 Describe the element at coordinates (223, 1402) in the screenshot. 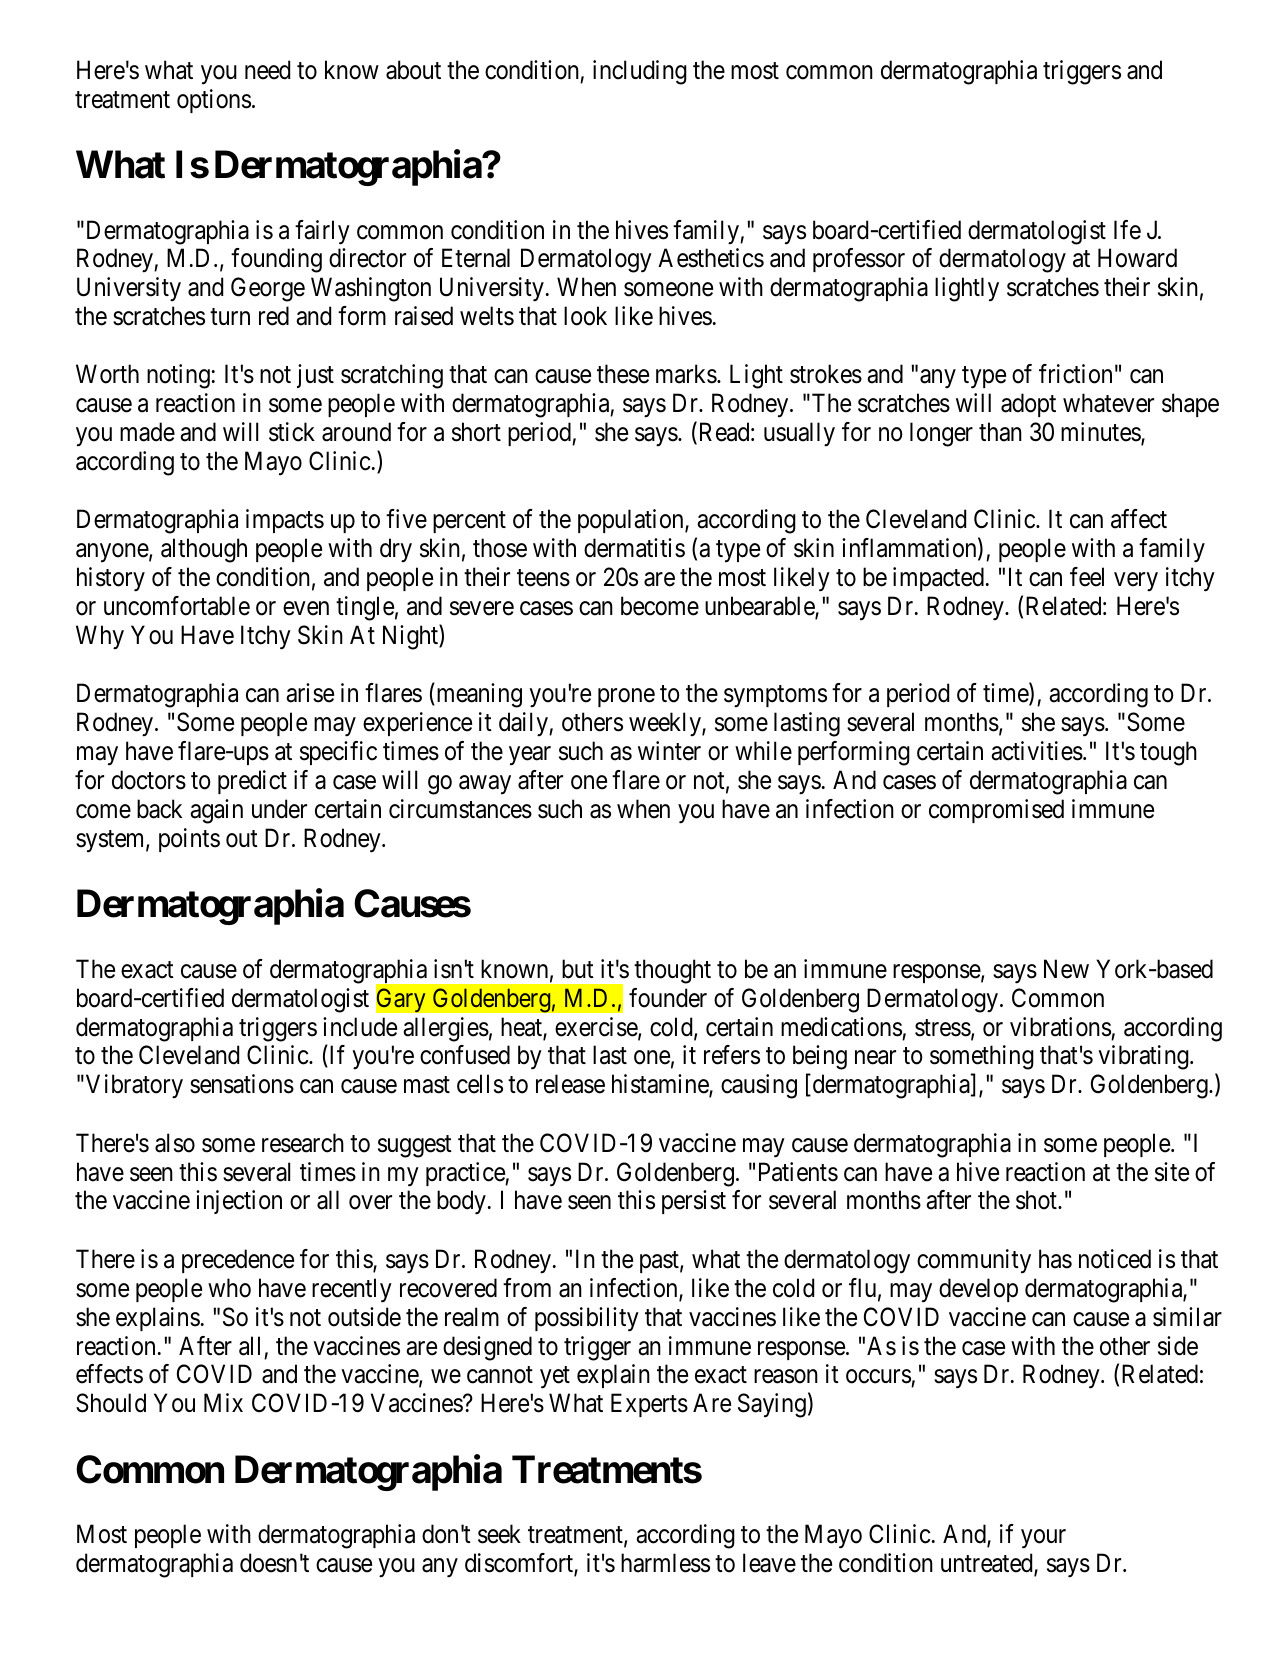

I see `Mix` at that location.
